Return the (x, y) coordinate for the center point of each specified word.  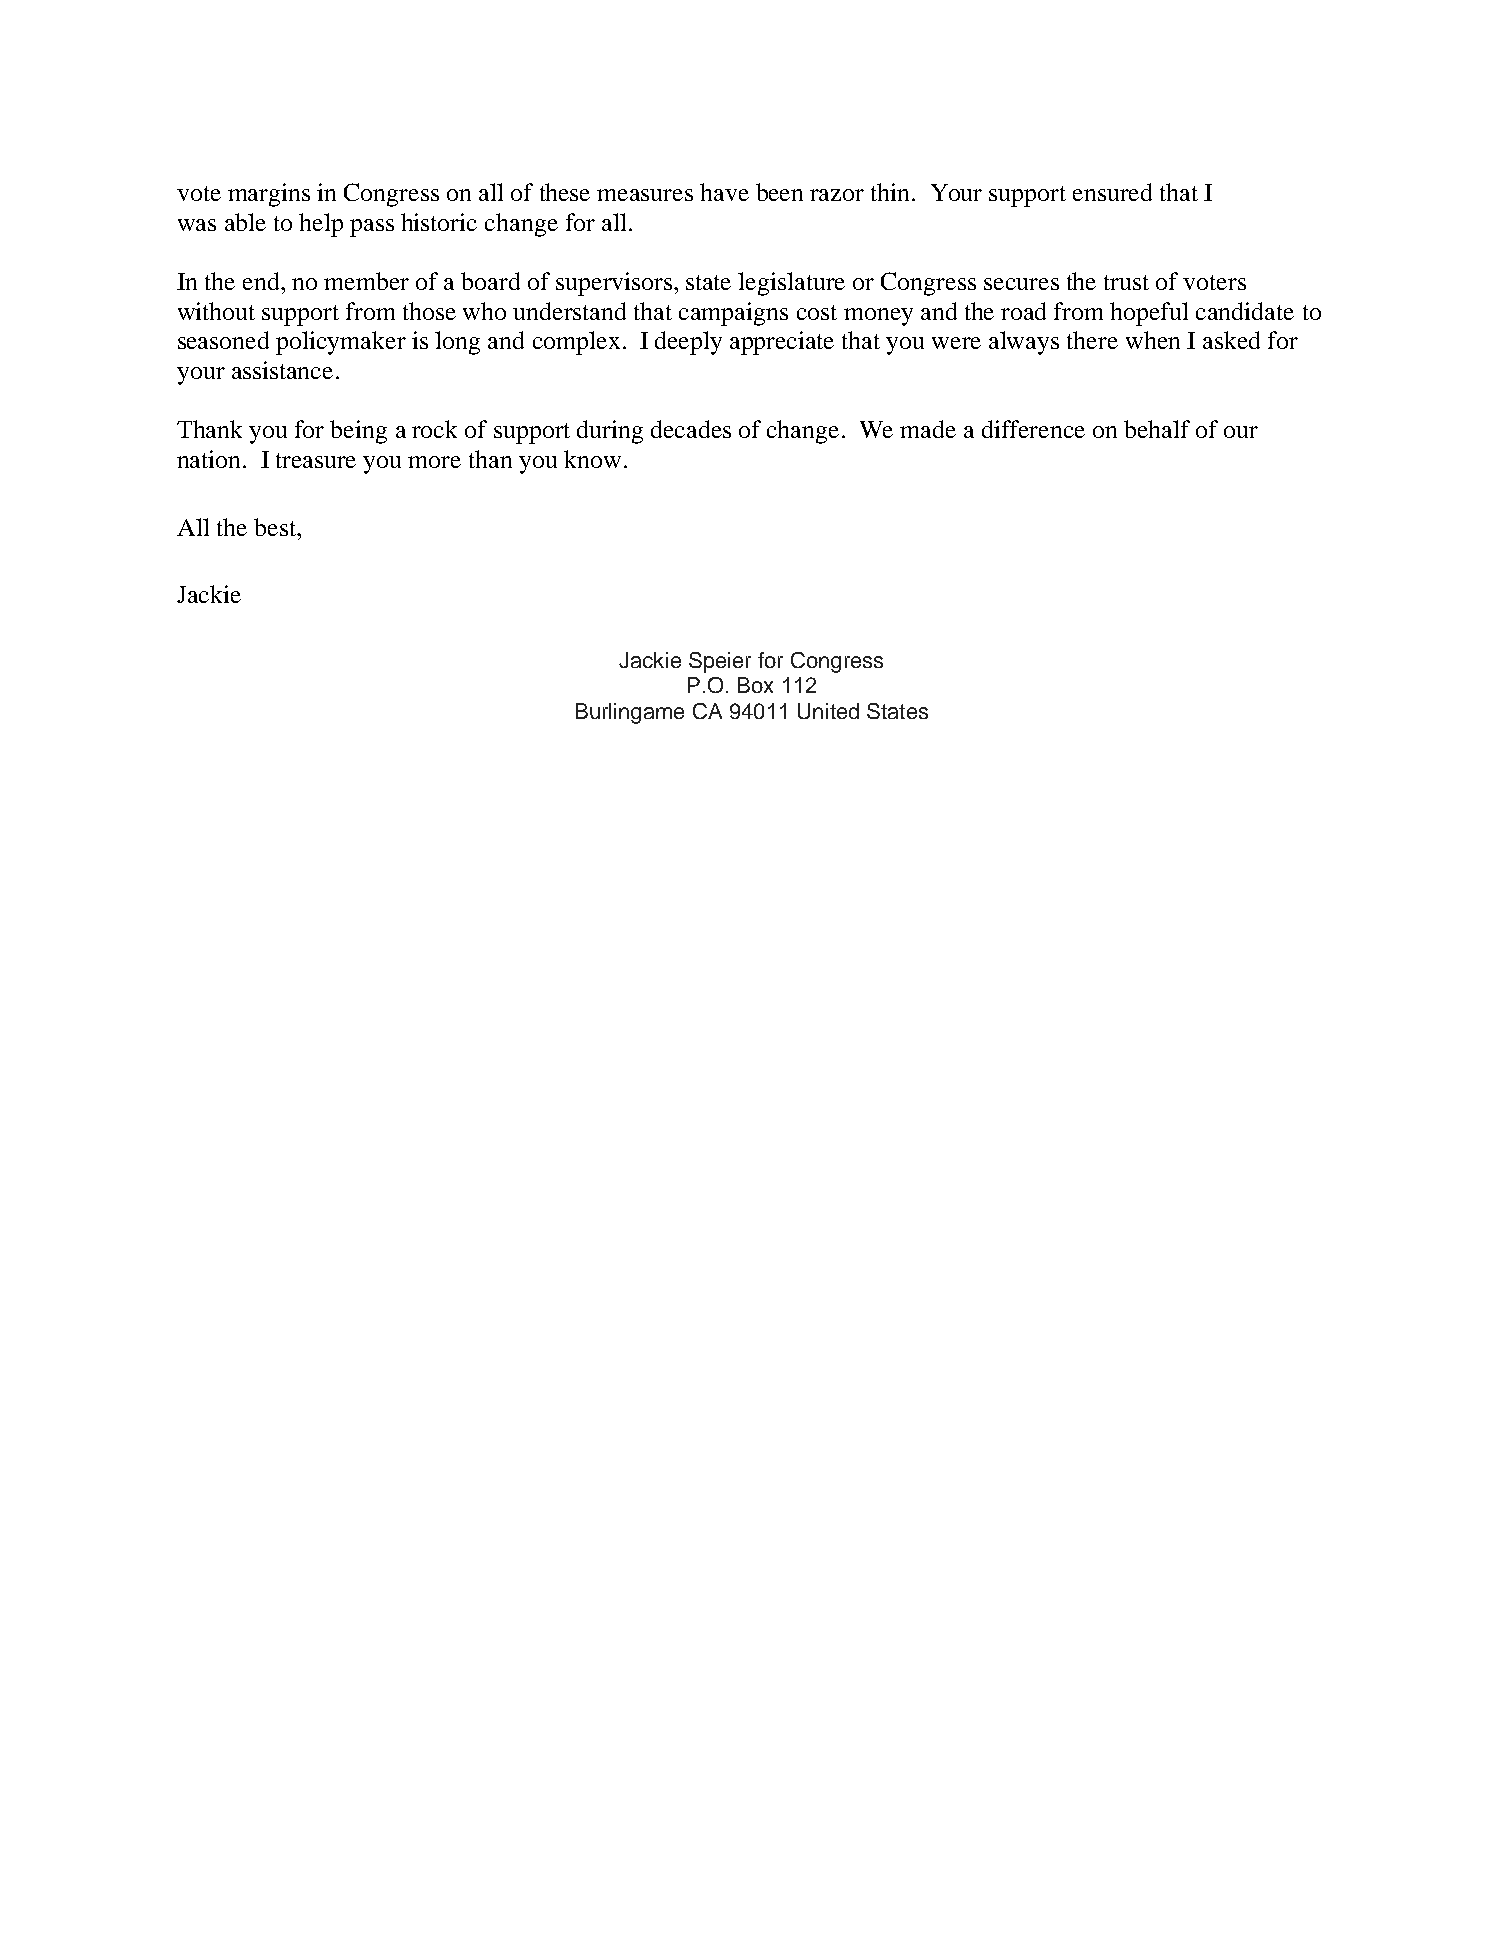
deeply (688, 343)
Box (755, 685)
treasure (316, 460)
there (1092, 340)
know (592, 459)
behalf (1157, 429)
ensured (1112, 192)
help (321, 225)
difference (1033, 429)
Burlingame (630, 713)
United (828, 711)
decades (691, 429)
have (724, 192)
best (276, 527)
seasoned (223, 340)
